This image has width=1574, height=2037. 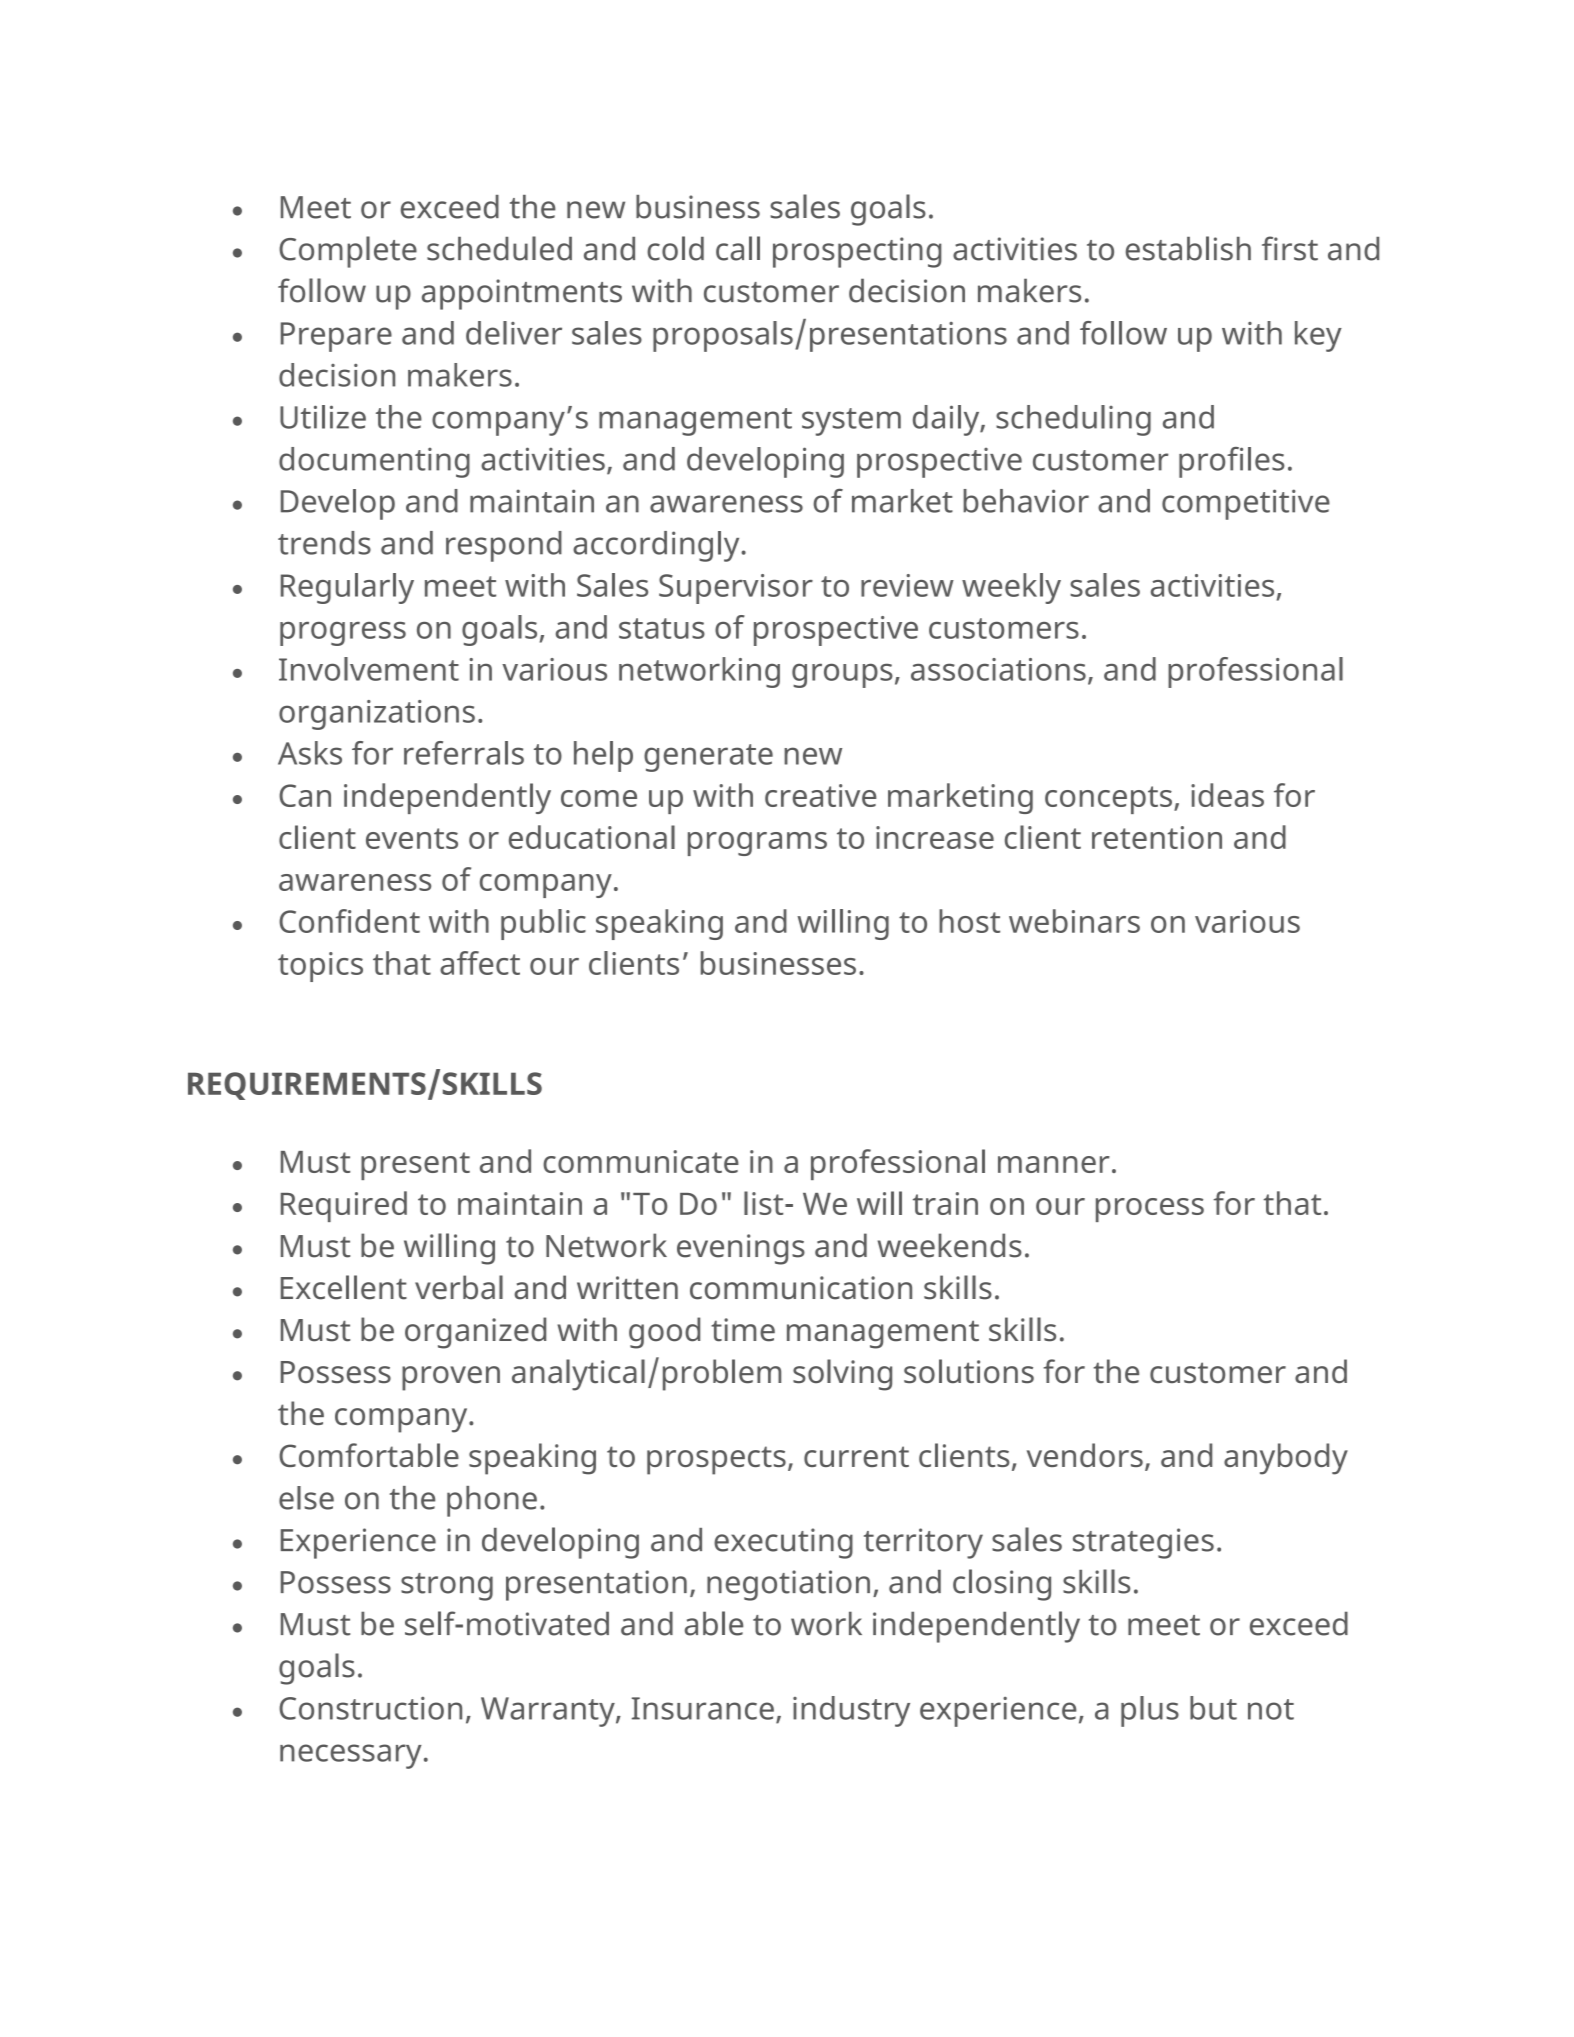 What do you see at coordinates (857, 252) in the image?
I see `prospecting` at bounding box center [857, 252].
